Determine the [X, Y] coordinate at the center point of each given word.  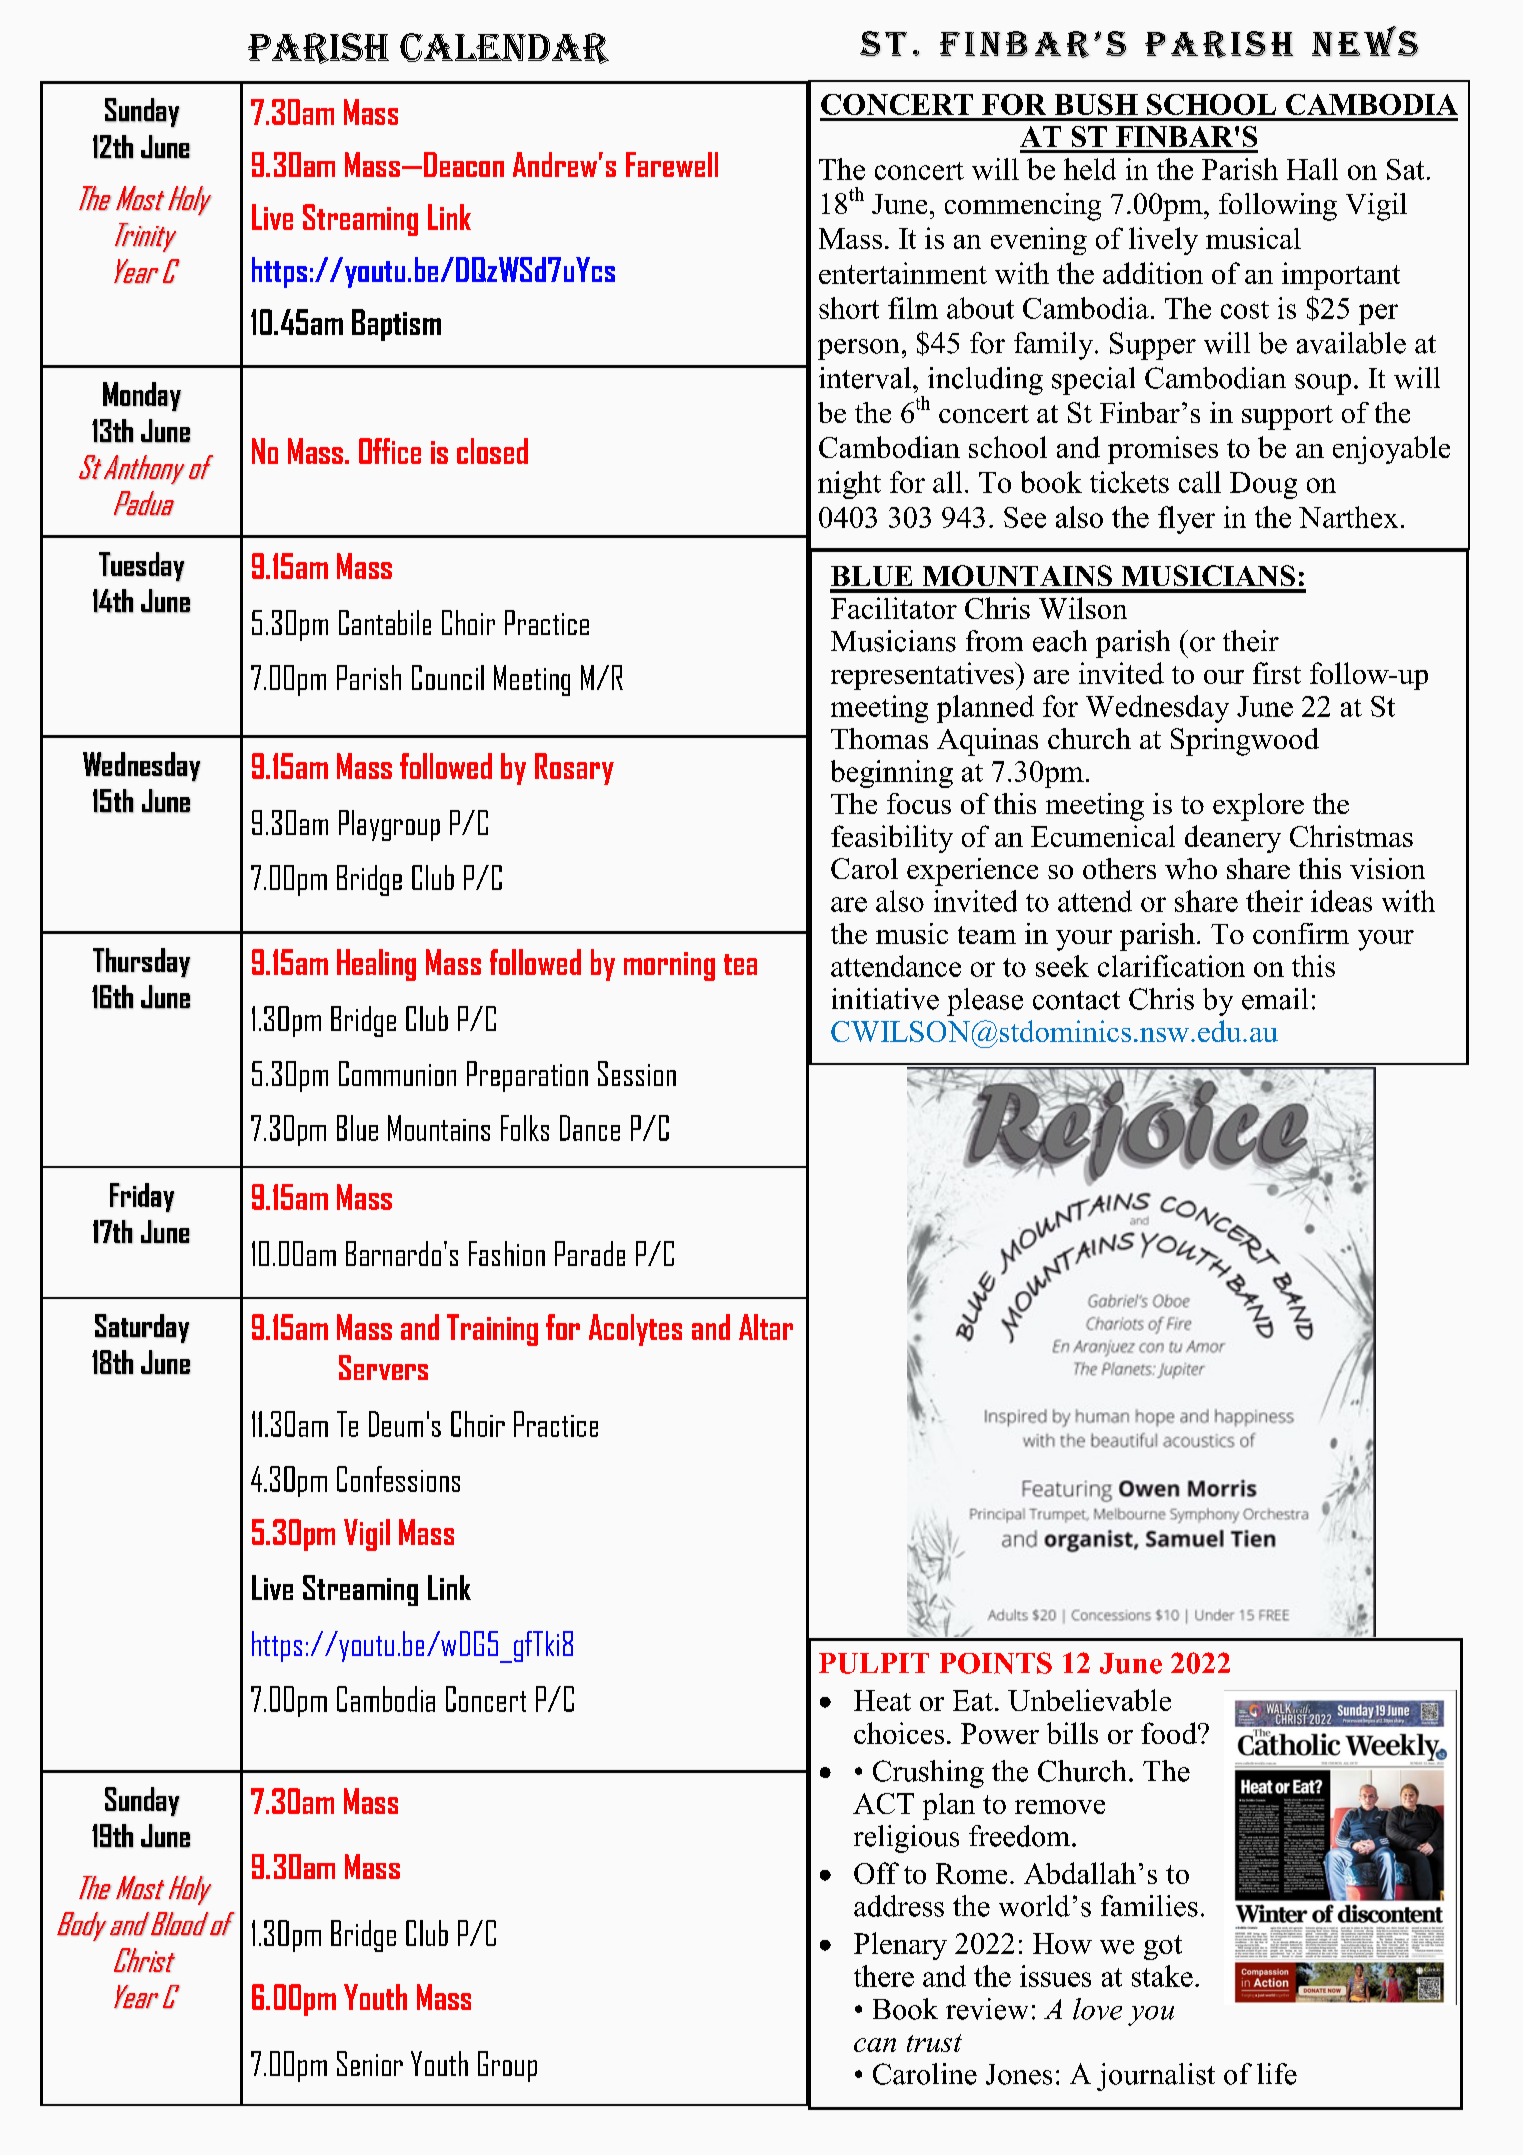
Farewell [672, 164]
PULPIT [874, 1663]
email [1275, 999]
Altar [766, 1327]
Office [390, 451]
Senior [370, 2063]
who [1191, 868]
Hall [1312, 169]
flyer [1186, 520]
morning [669, 966]
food [1170, 1733]
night [849, 485]
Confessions [398, 1479]
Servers [383, 1367]
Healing [376, 965]
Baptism [396, 325]
